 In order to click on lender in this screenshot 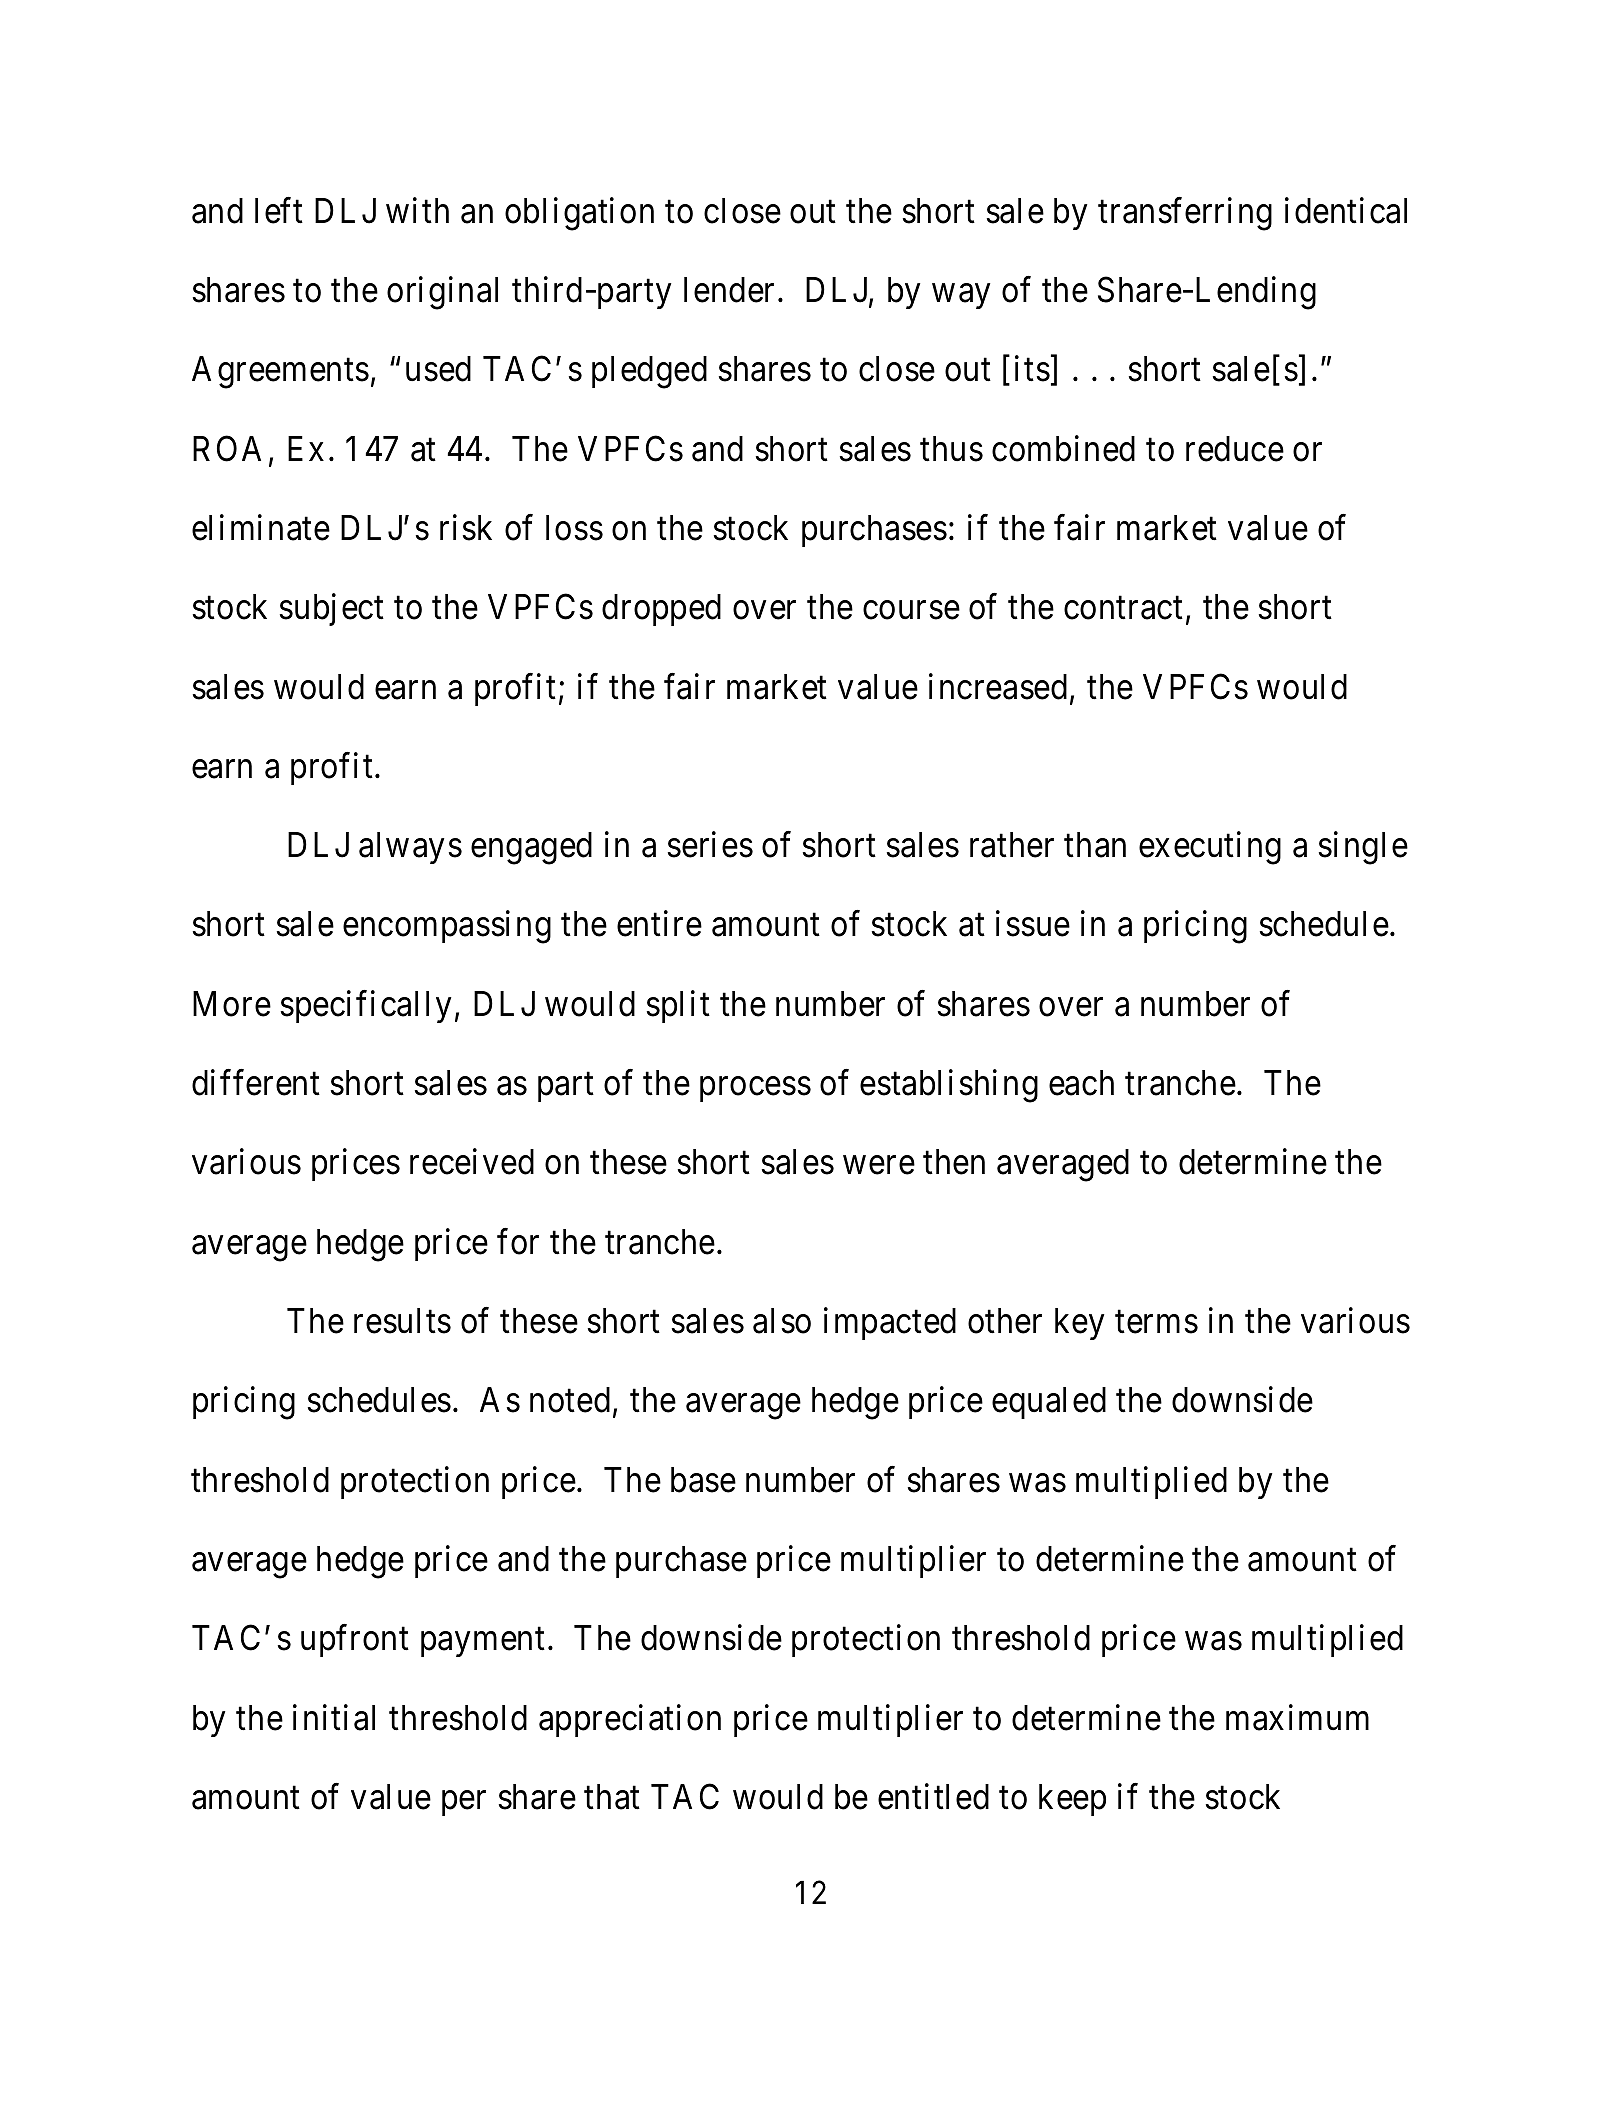, I will do `click(729, 290)`.
